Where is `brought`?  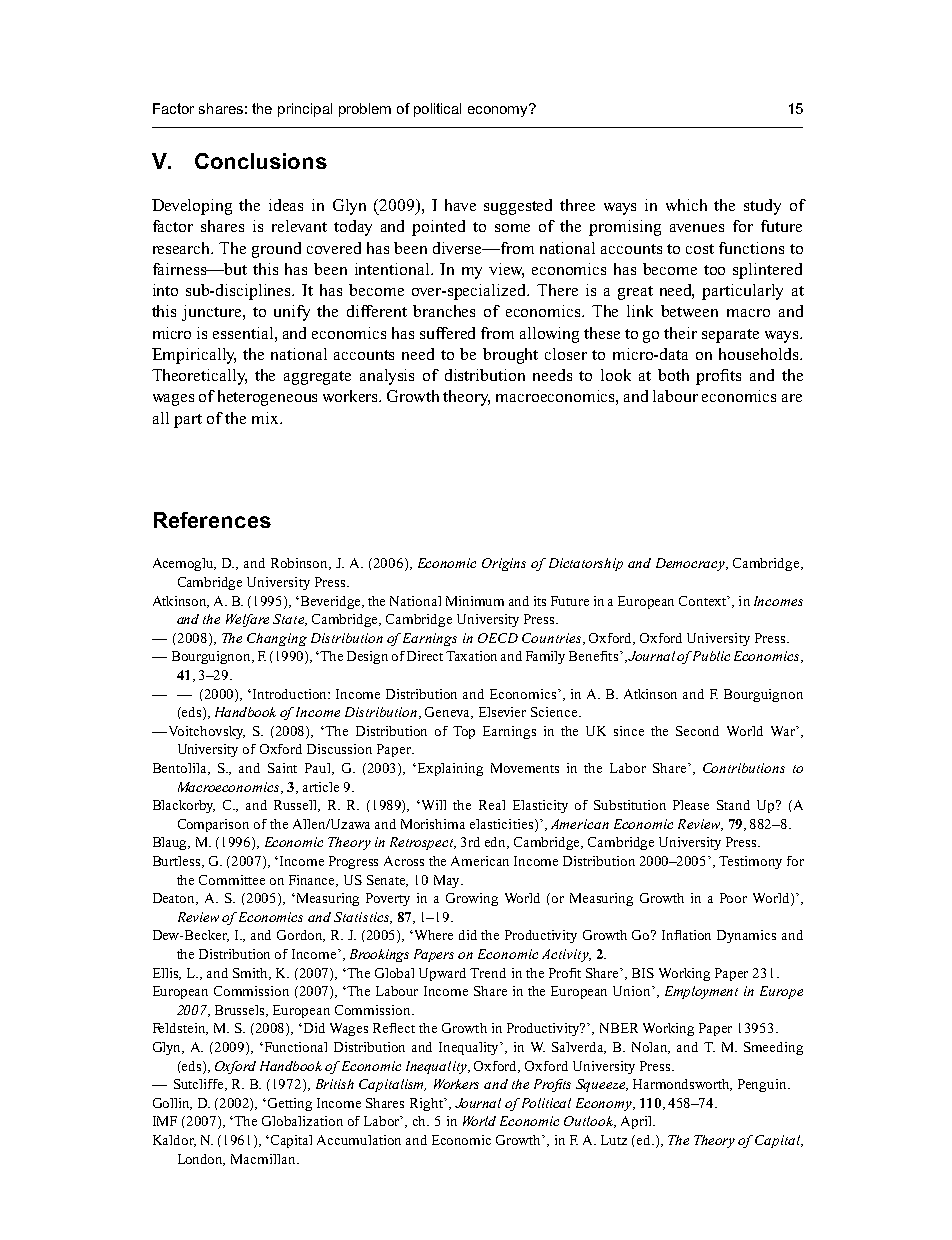 brought is located at coordinates (510, 356).
